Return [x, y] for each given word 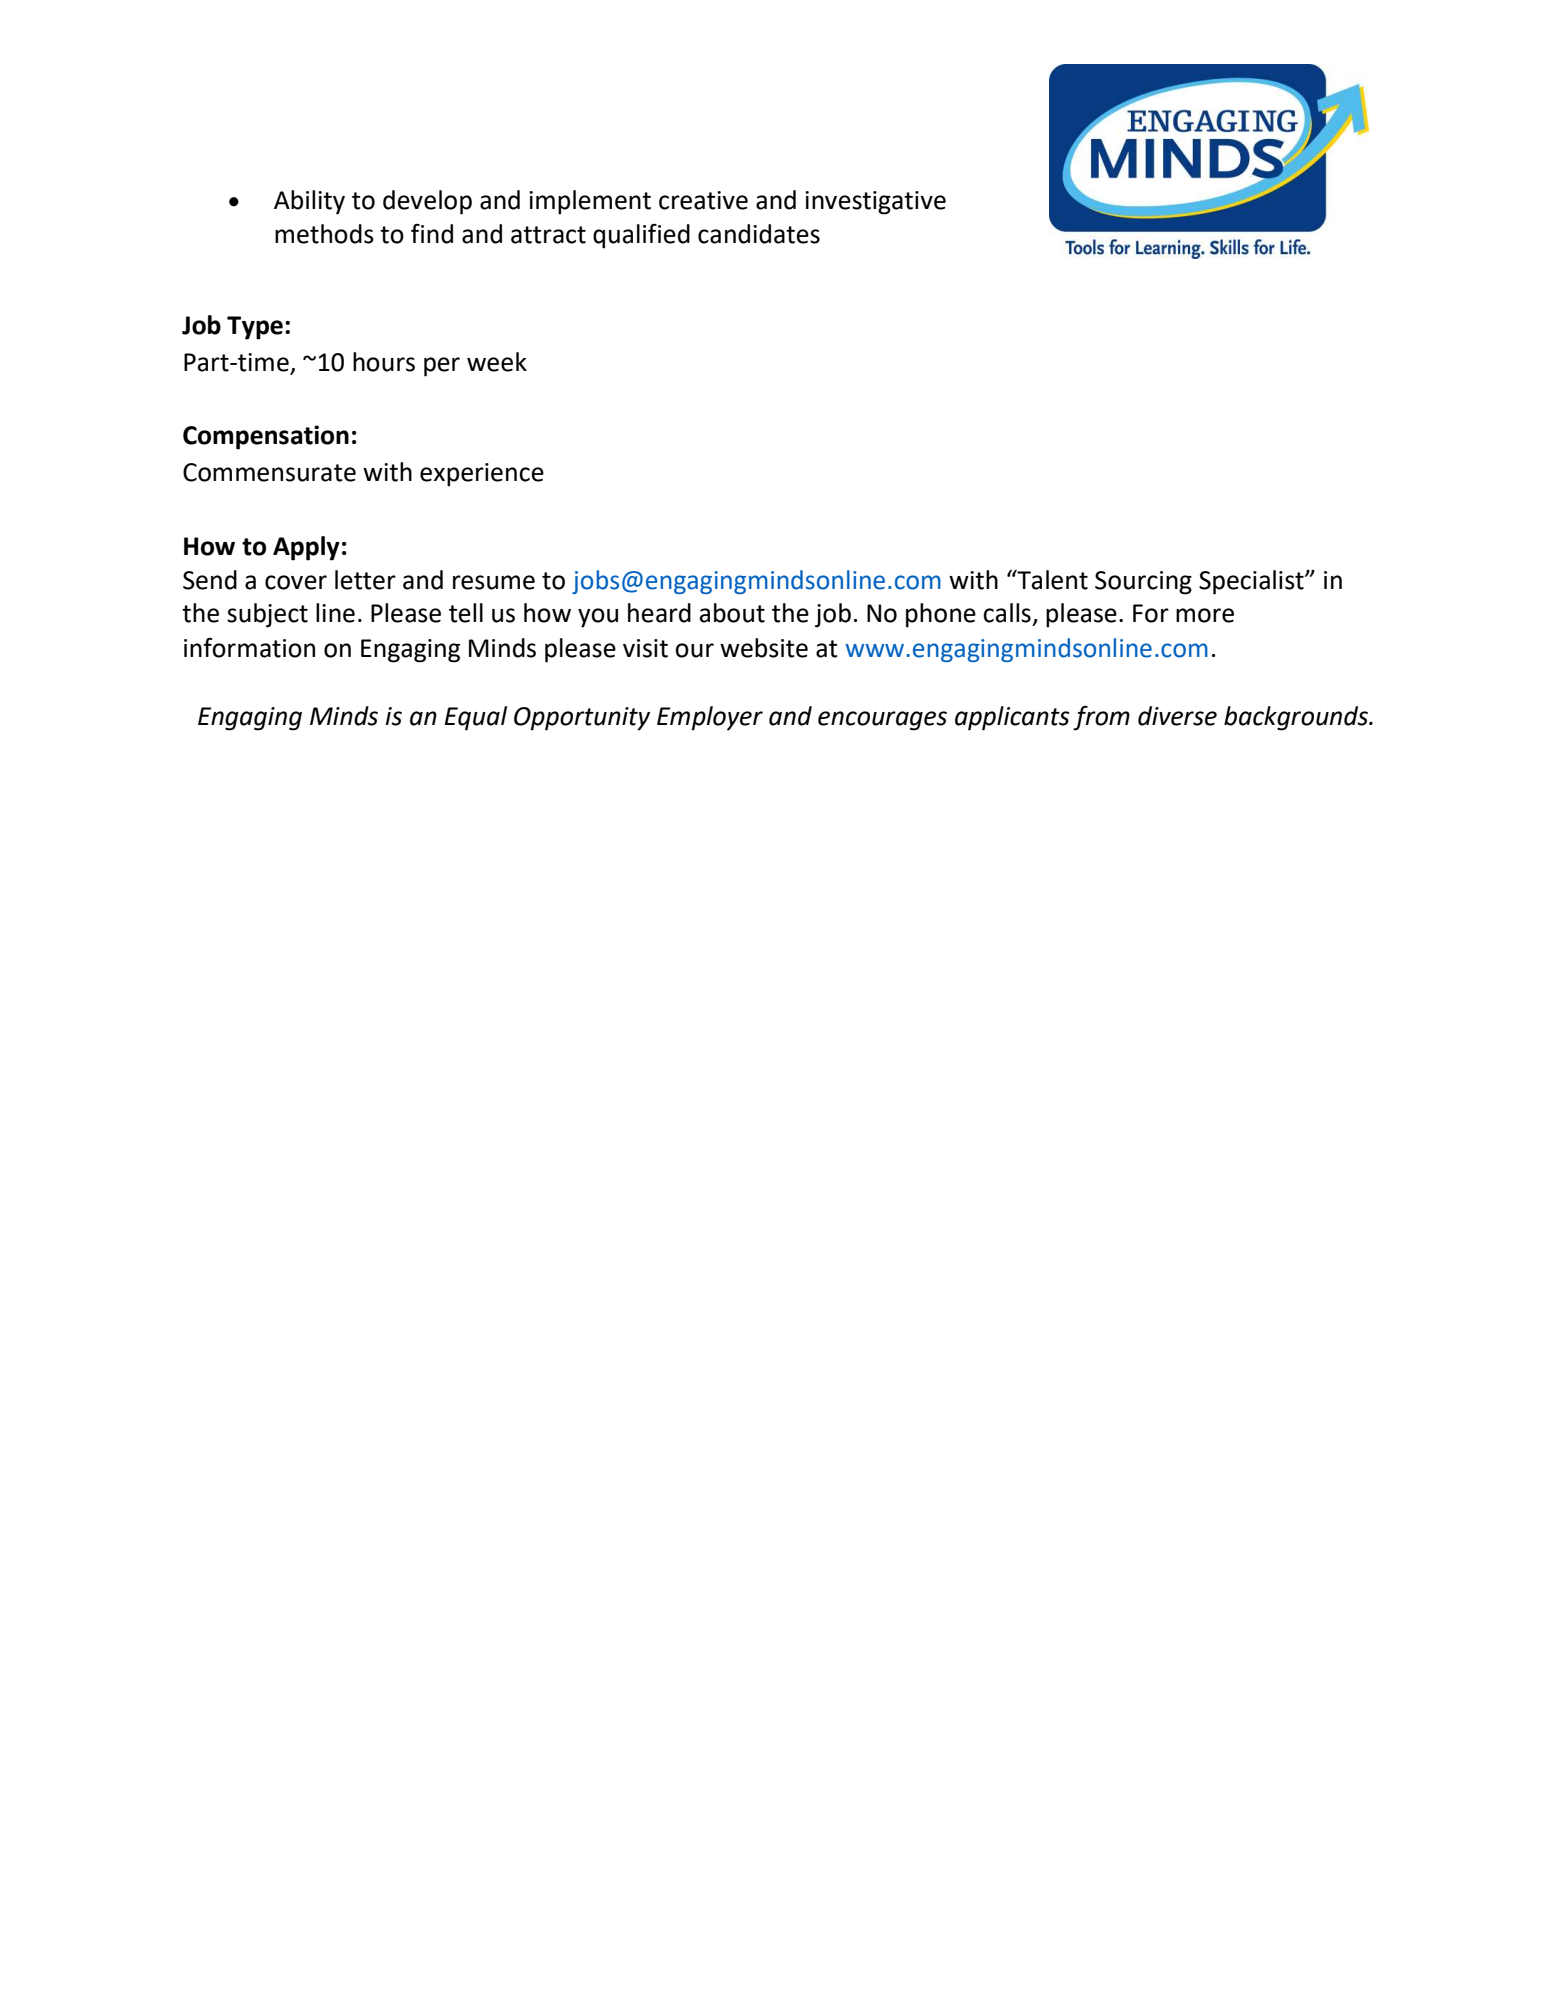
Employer [710, 718]
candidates [759, 234]
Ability [309, 202]
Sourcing [1143, 583]
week [497, 362]
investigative [875, 203]
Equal [476, 718]
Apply [306, 548]
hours [384, 362]
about [732, 613]
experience [482, 475]
